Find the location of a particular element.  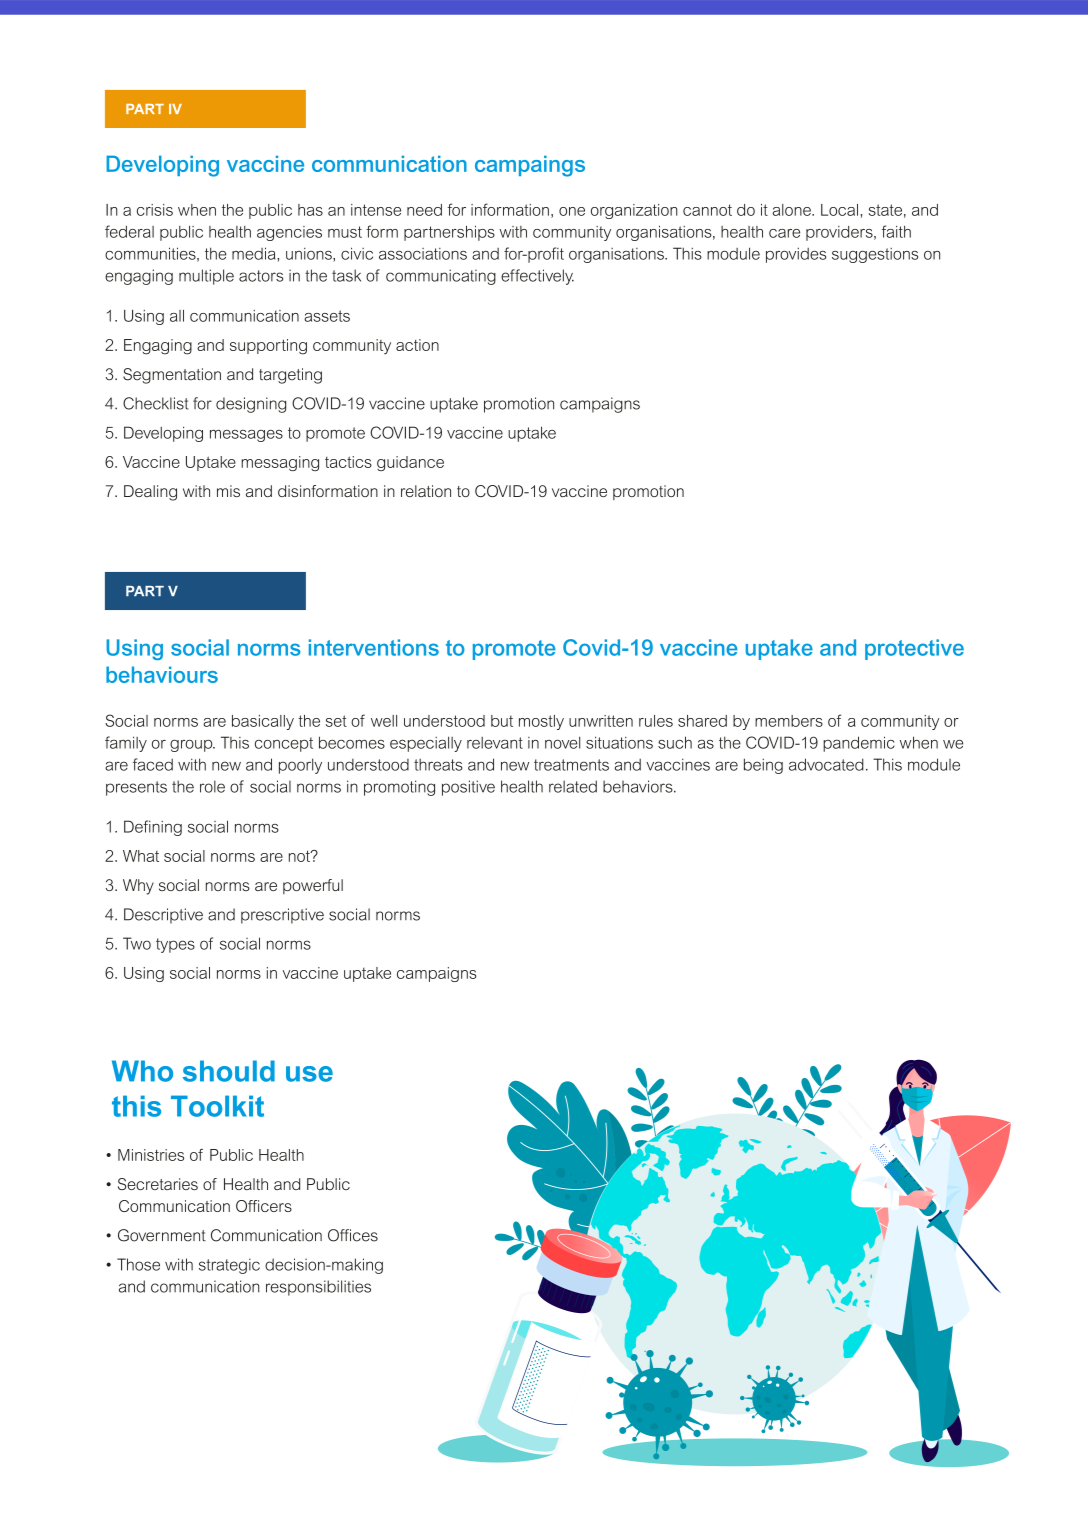

types is located at coordinates (175, 945).
